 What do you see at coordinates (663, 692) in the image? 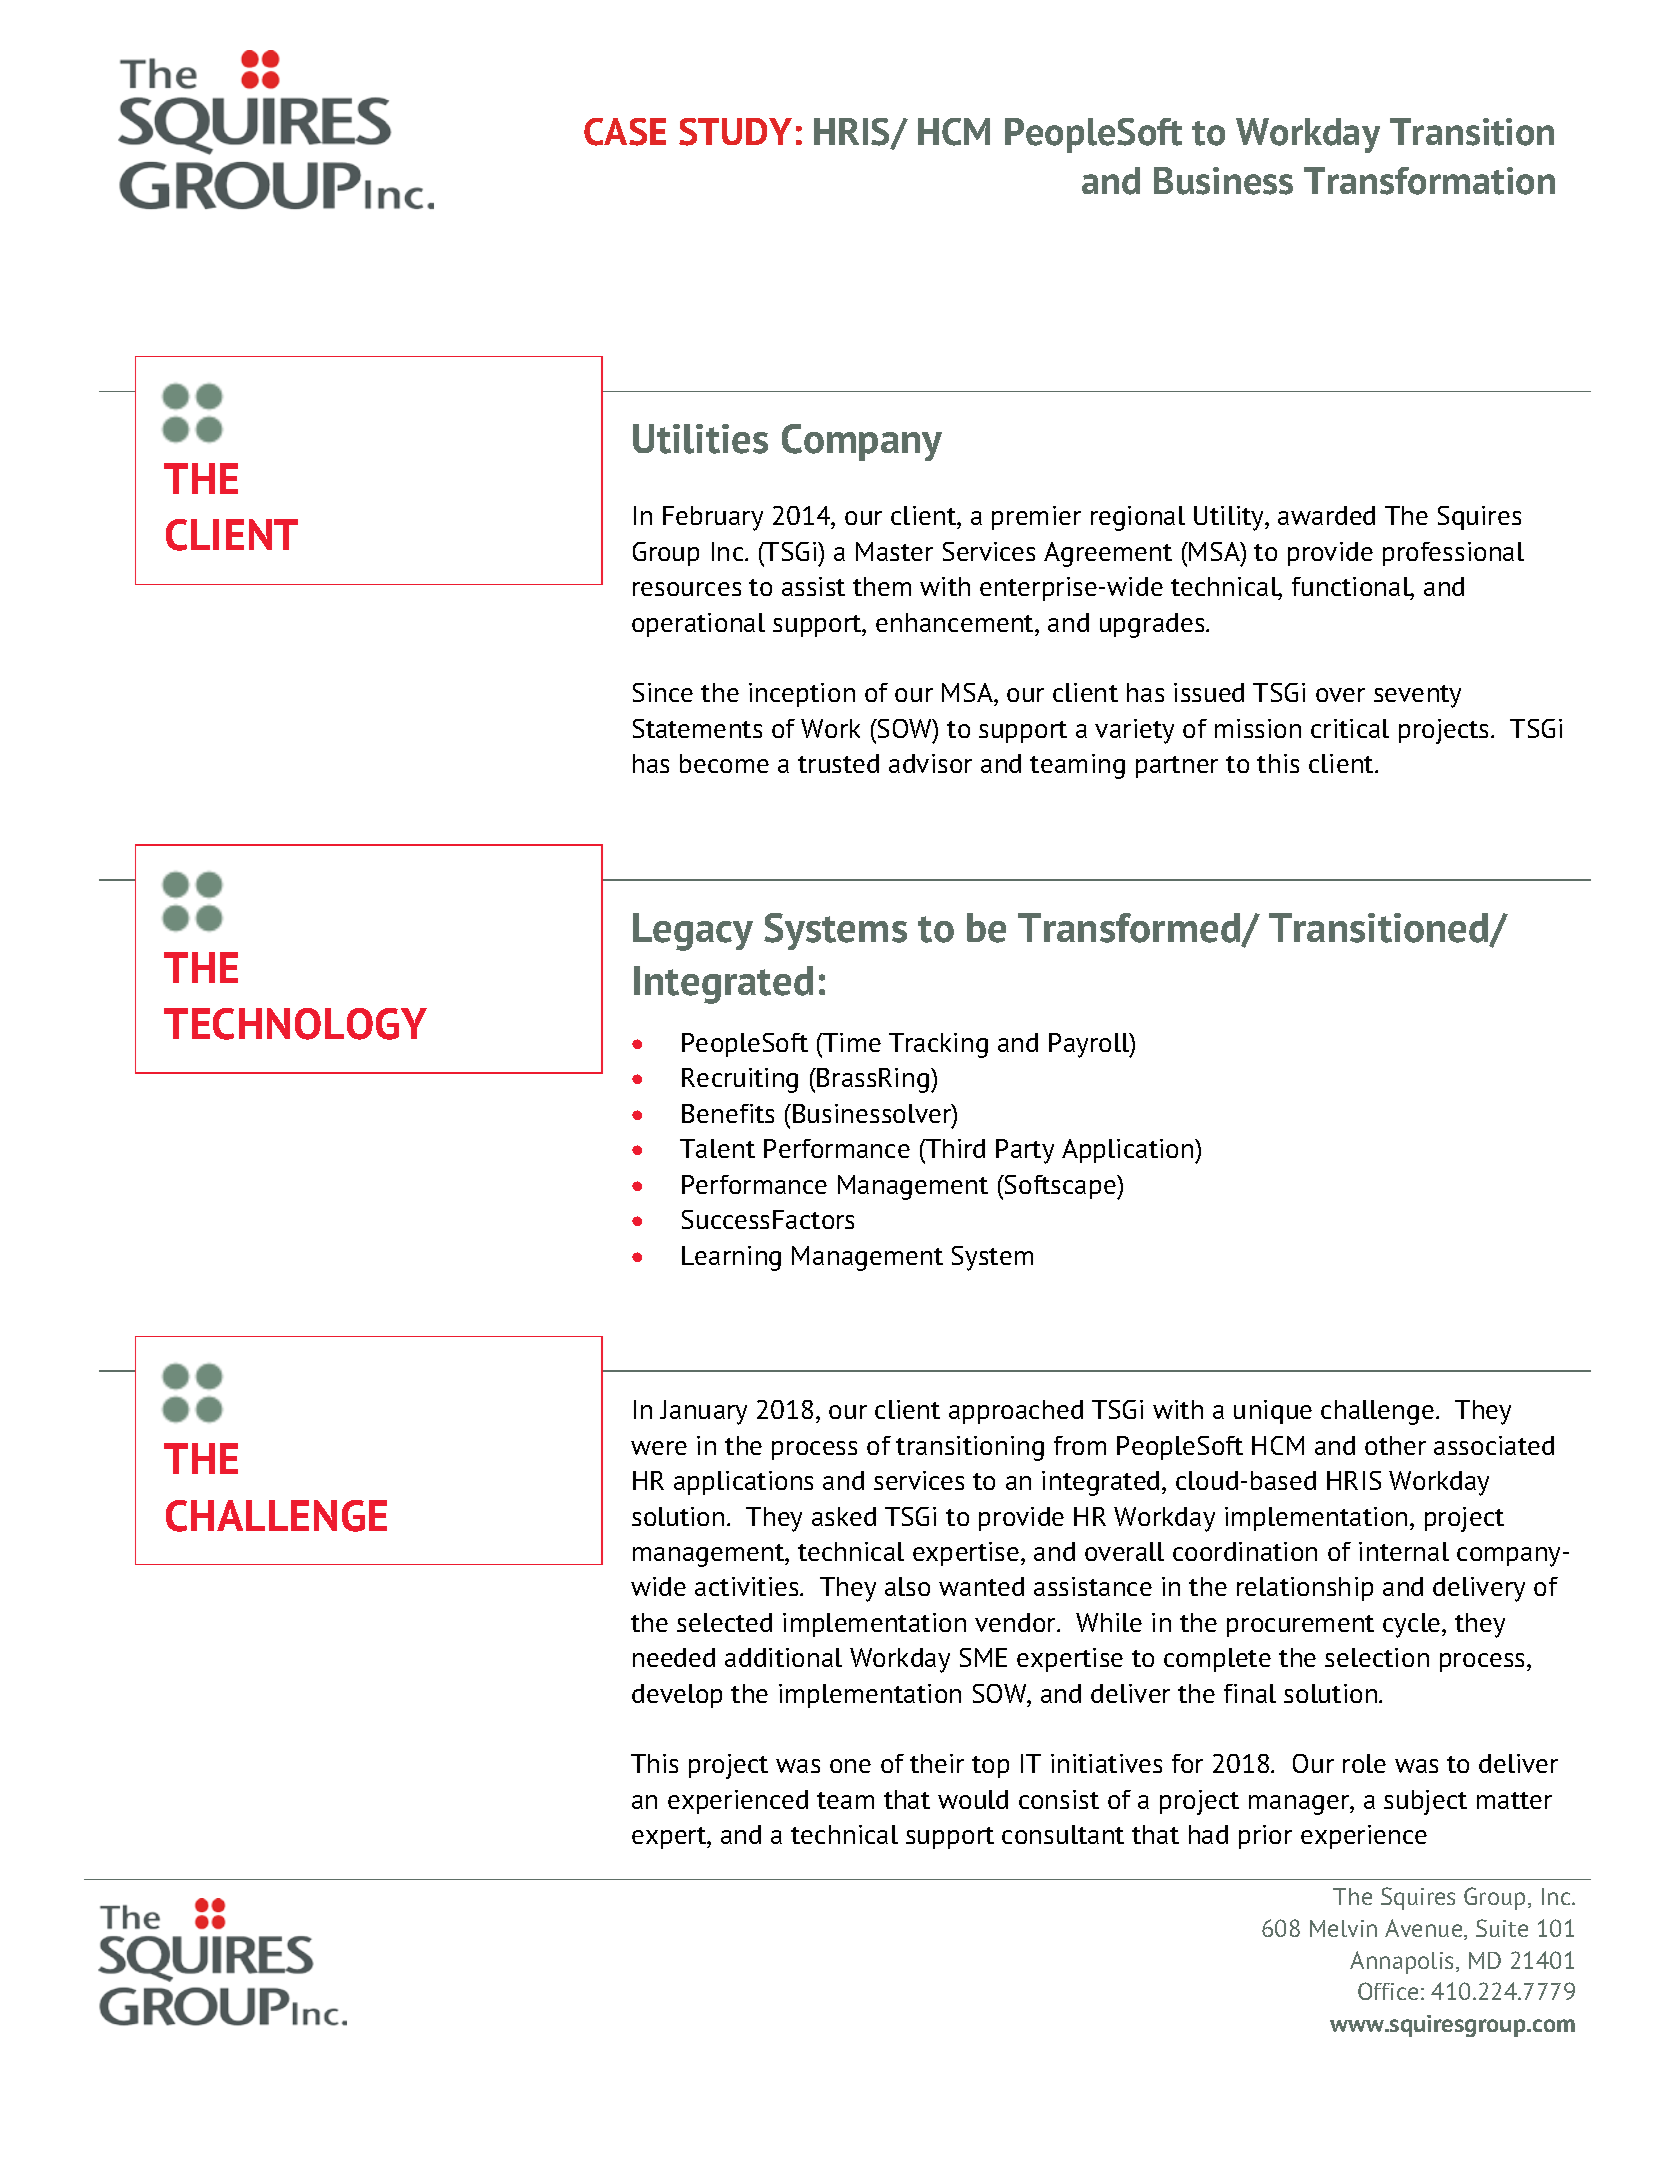
I see `Since` at bounding box center [663, 692].
